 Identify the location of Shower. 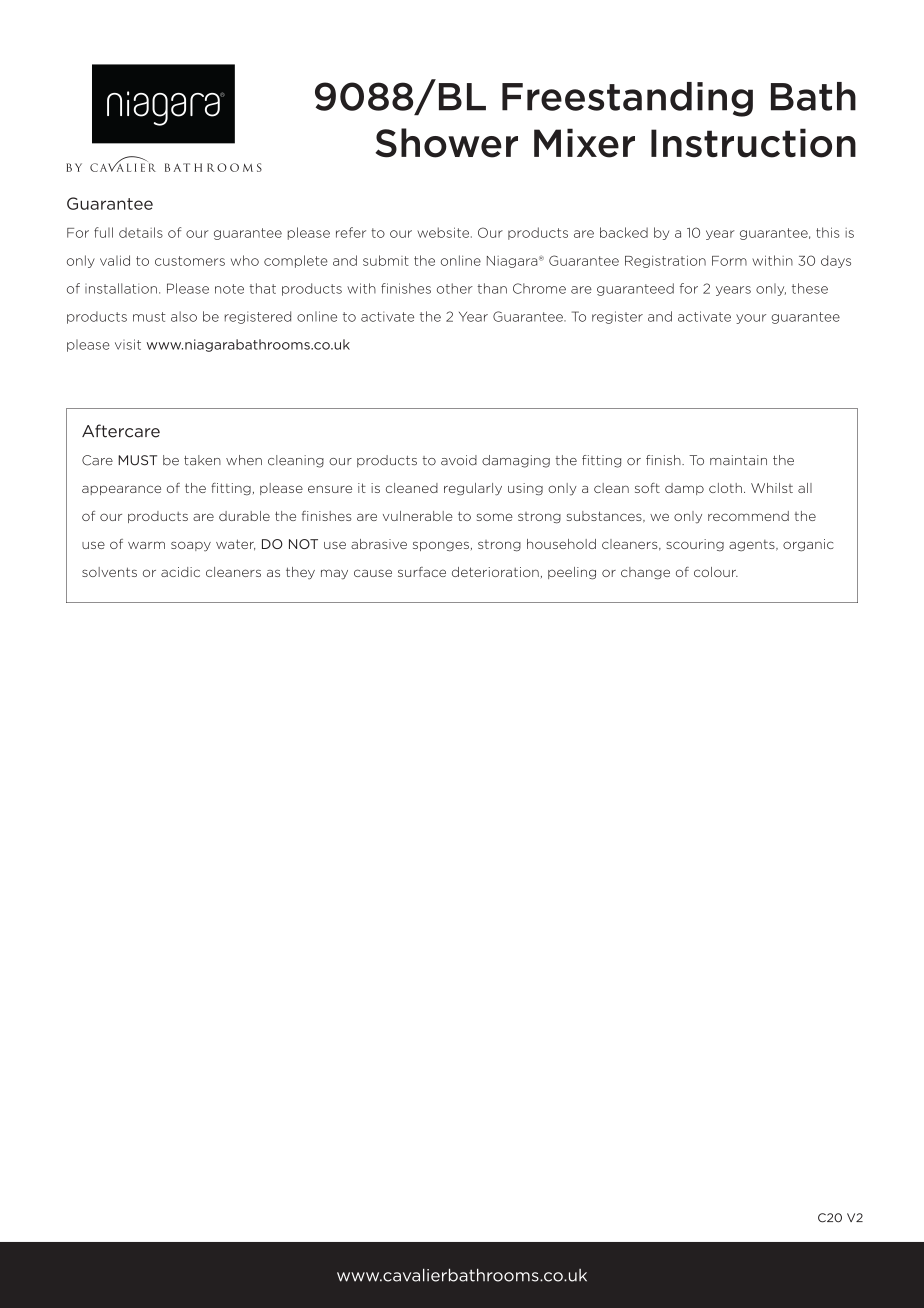
(446, 143).
